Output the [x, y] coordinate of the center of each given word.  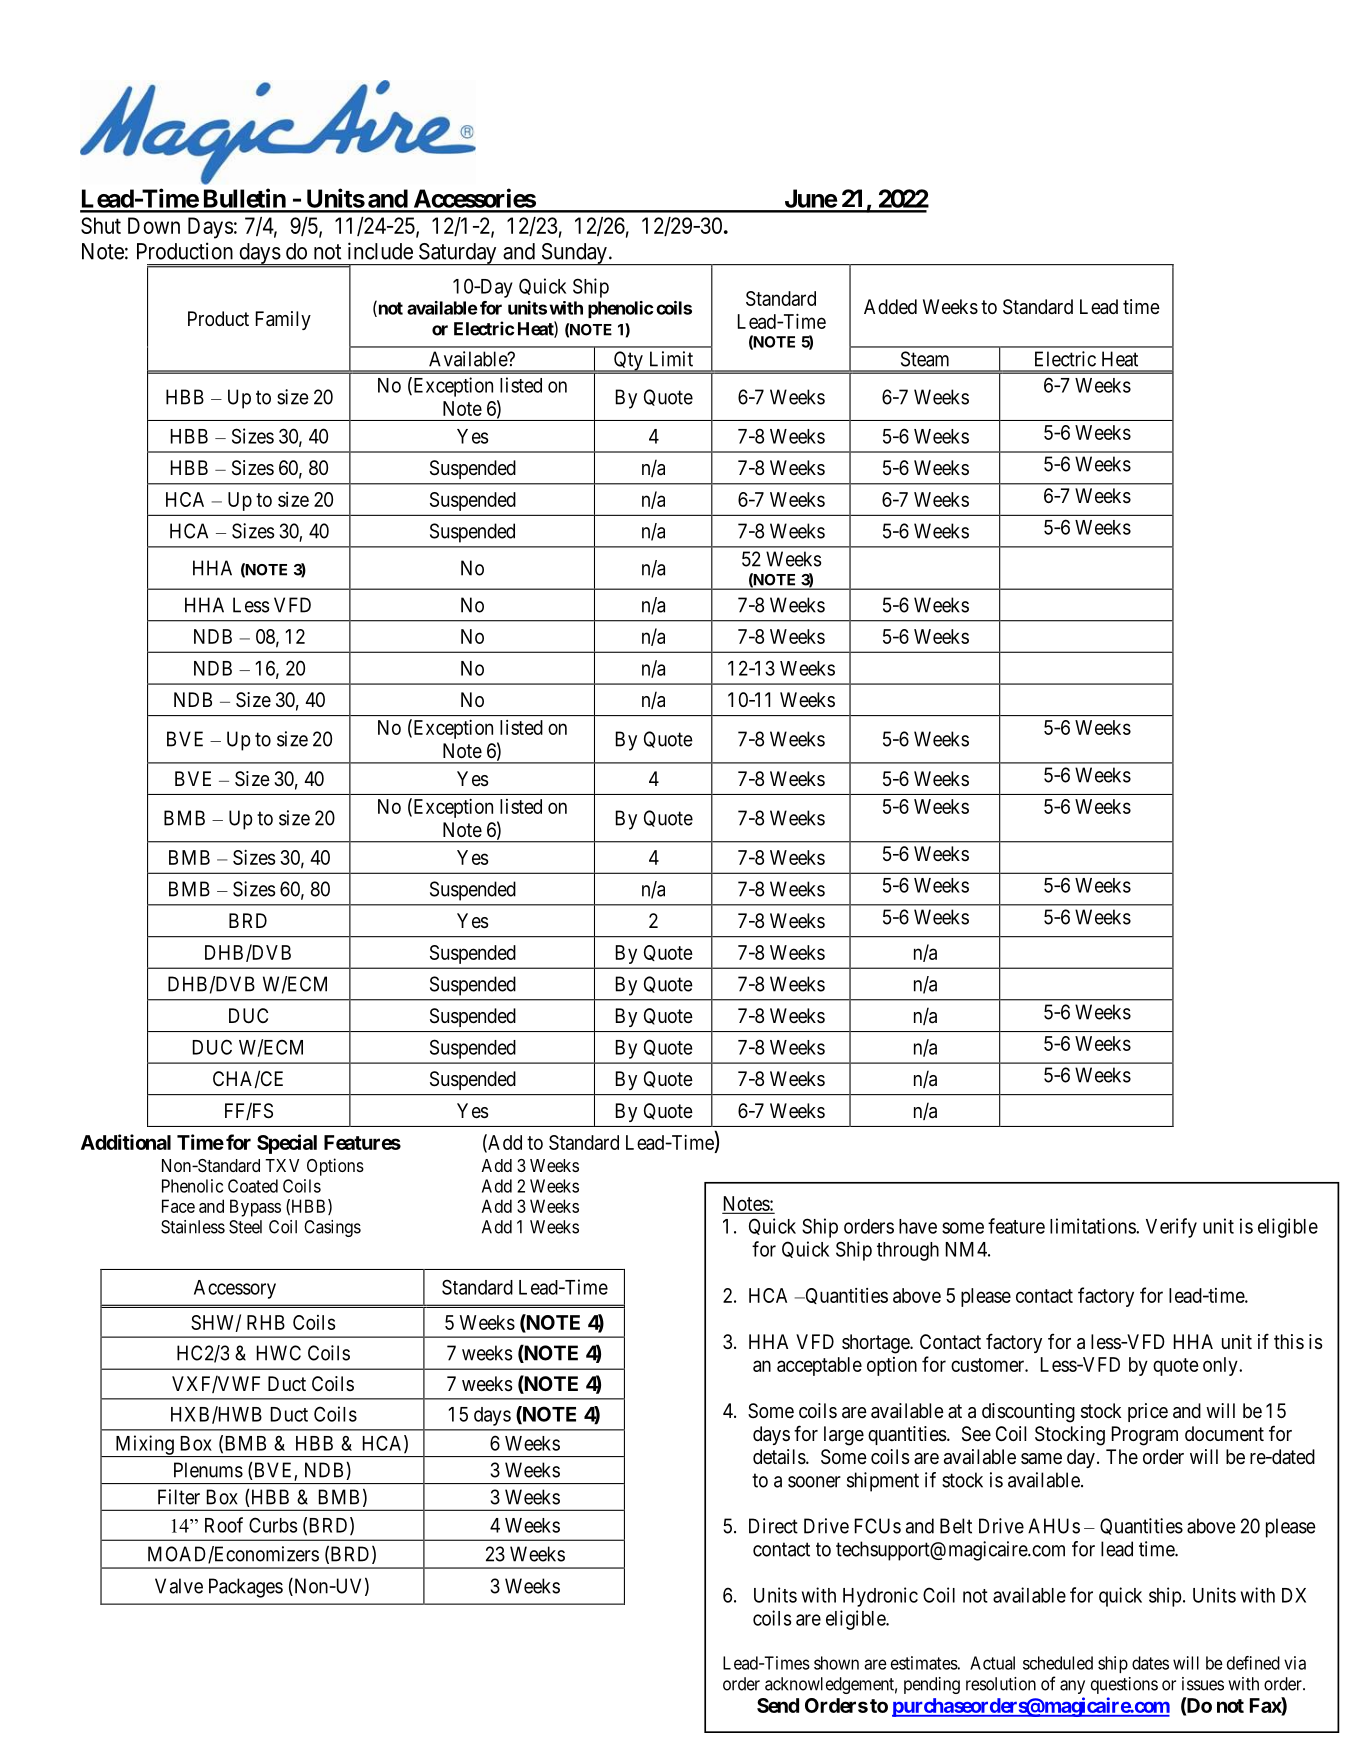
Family [283, 320]
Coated [253, 1186]
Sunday [574, 254]
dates [1150, 1663]
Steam [925, 359]
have [918, 1226]
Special [287, 1144]
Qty [628, 362]
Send [778, 1705]
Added [890, 306]
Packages [246, 1588]
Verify [1171, 1228]
